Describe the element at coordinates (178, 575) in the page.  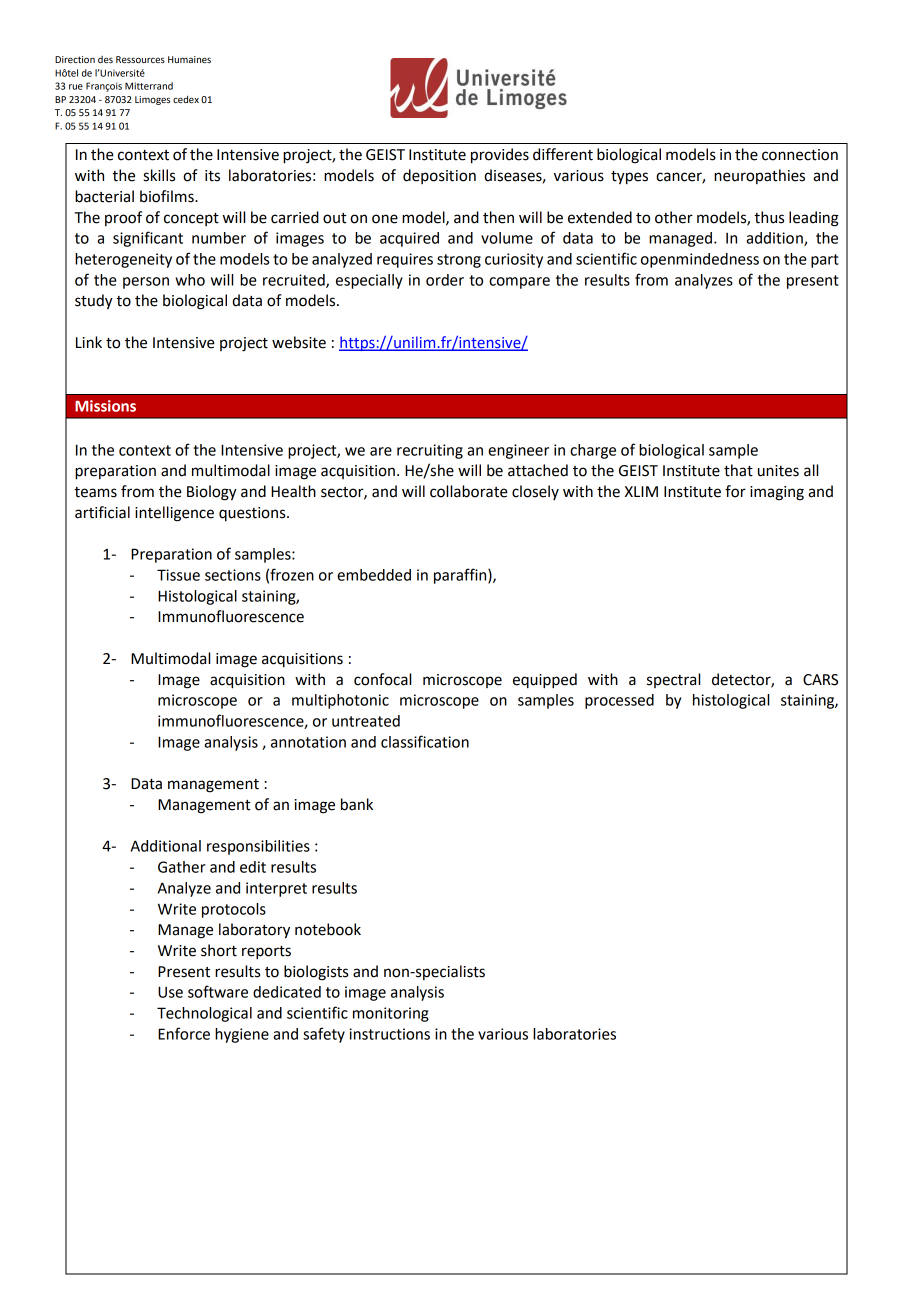
I see `Tissue` at that location.
